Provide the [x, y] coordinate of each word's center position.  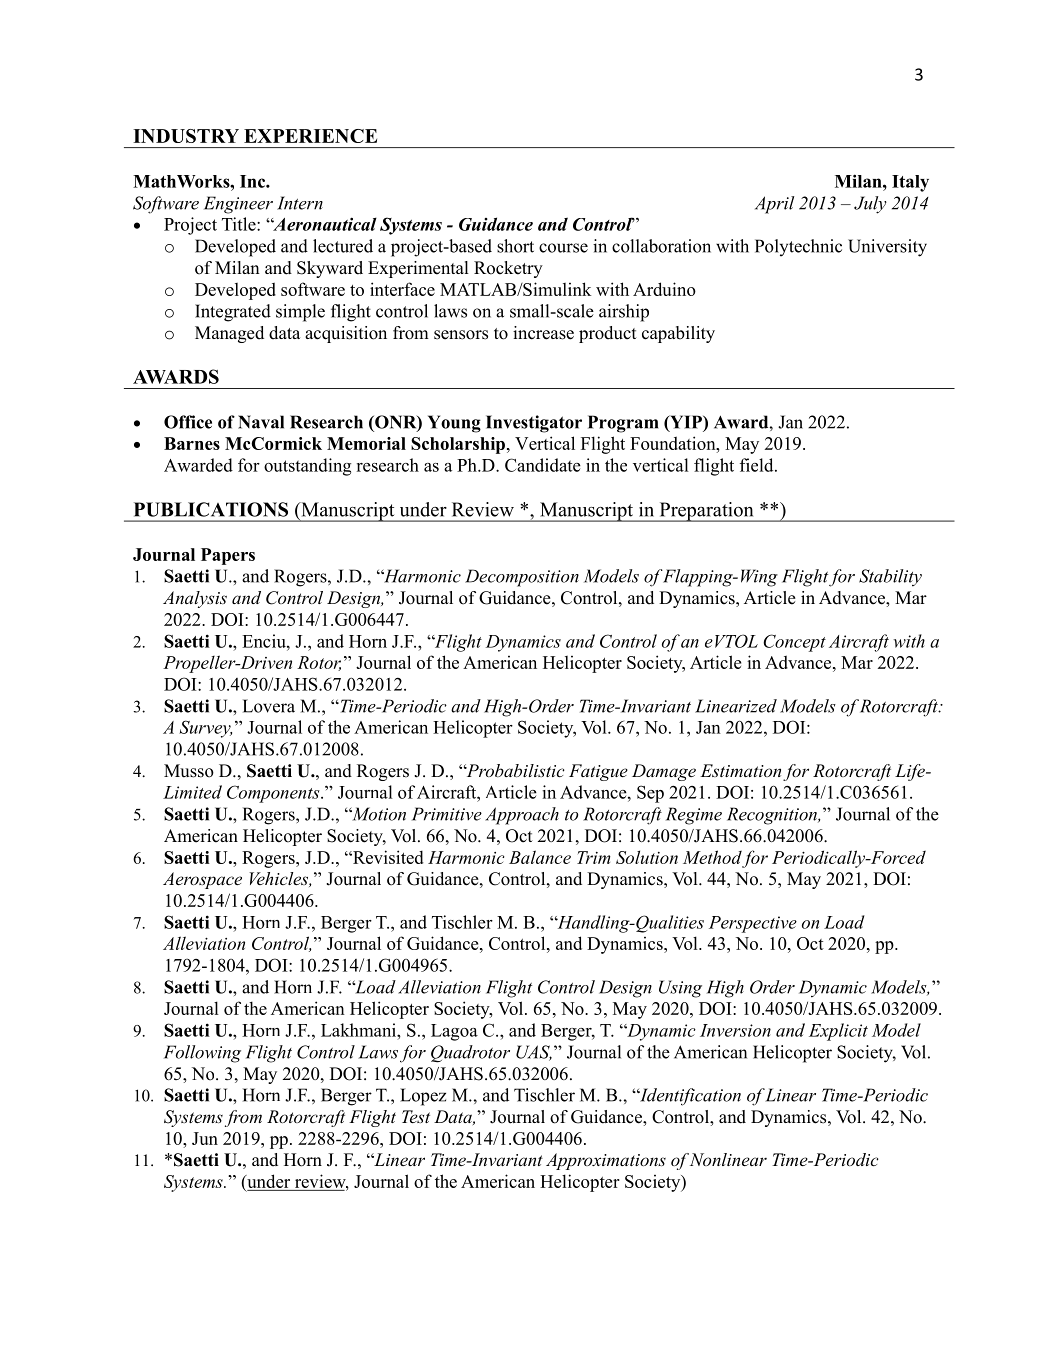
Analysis [195, 599]
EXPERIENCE [310, 136]
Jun [205, 1138]
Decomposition [522, 578]
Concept [794, 643]
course [563, 248]
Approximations [606, 1161]
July [870, 205]
